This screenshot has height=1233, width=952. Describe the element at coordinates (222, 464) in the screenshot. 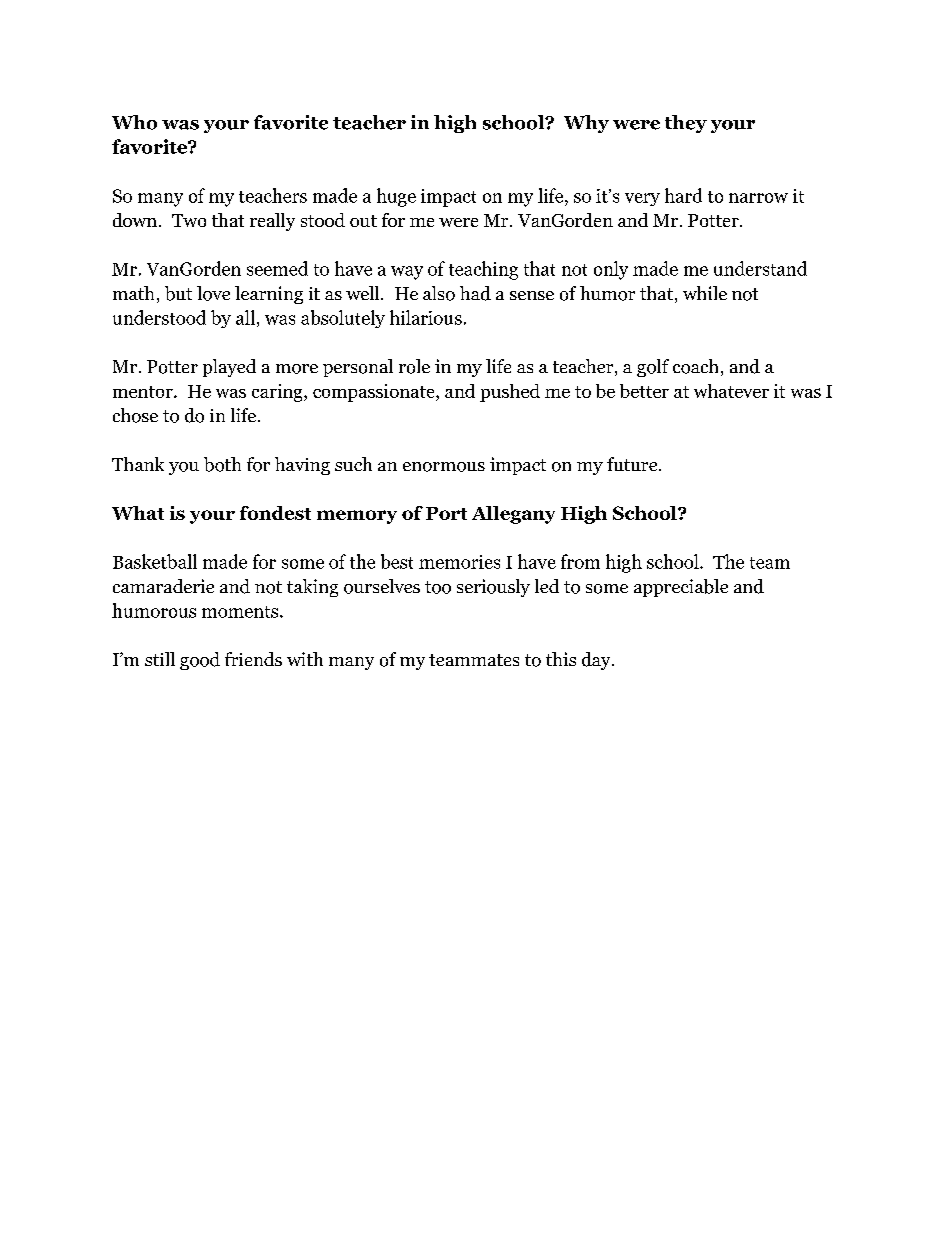

I see `both` at that location.
